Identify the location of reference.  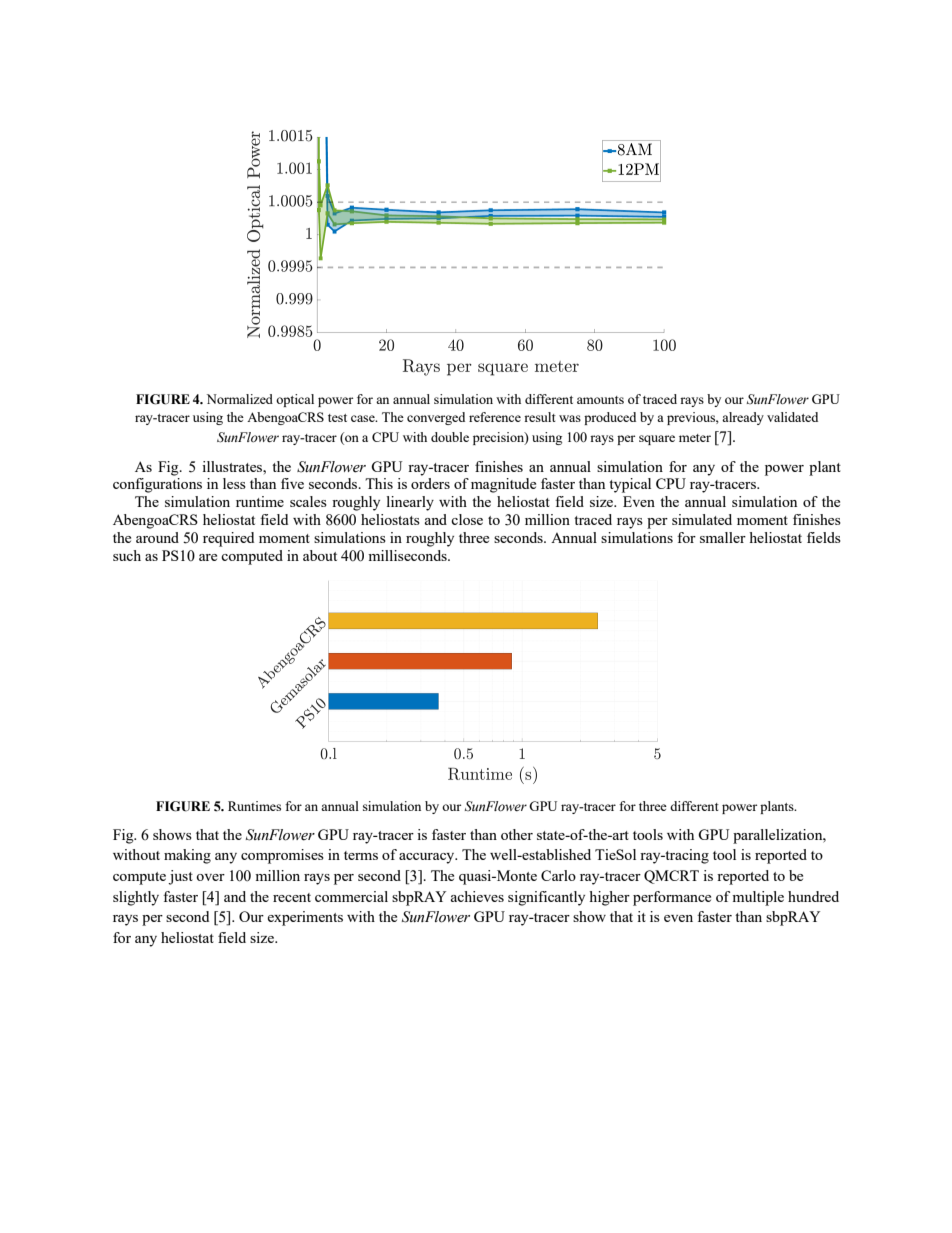
(495, 417).
